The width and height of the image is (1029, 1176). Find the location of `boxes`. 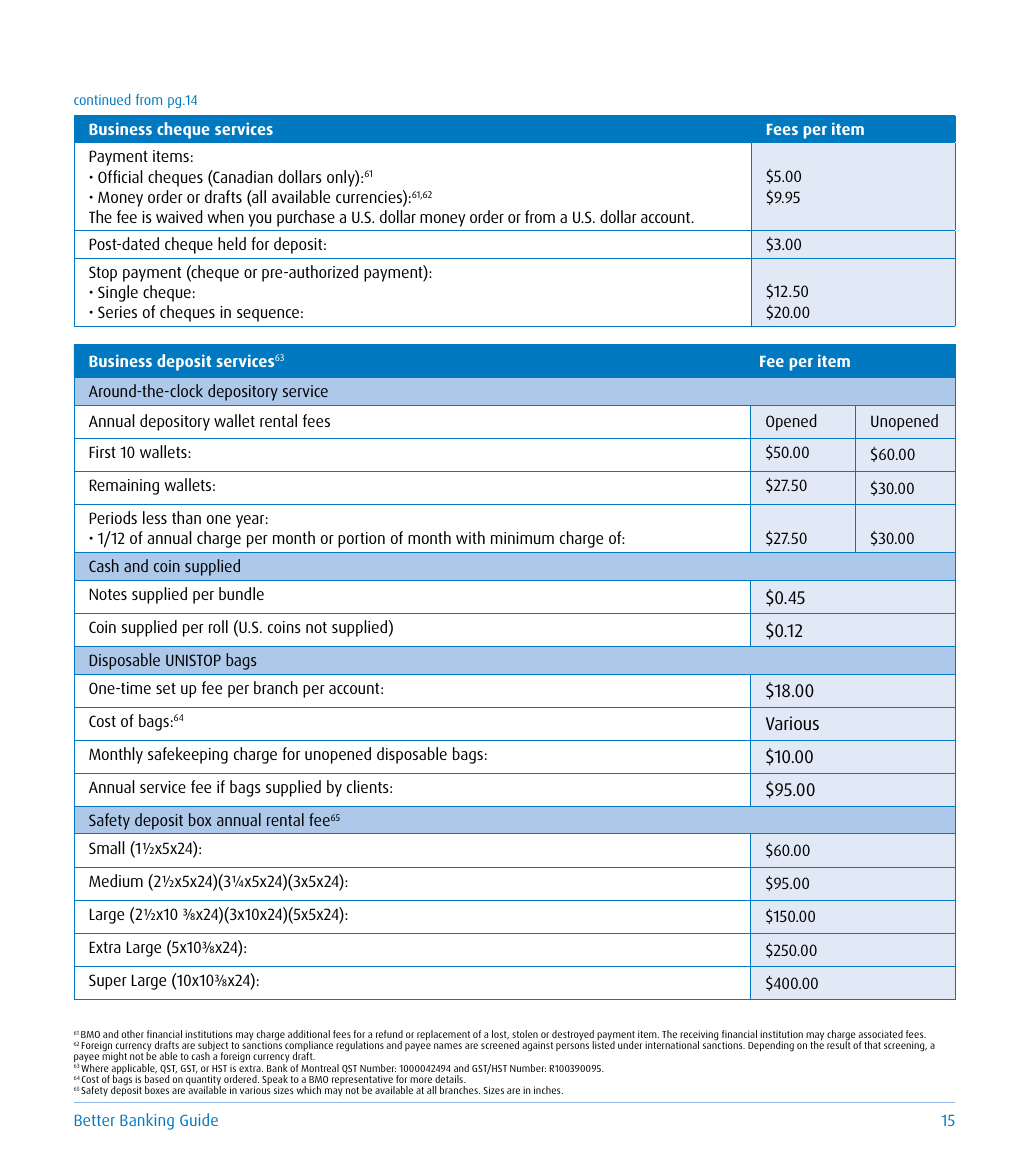

boxes is located at coordinates (157, 1090).
